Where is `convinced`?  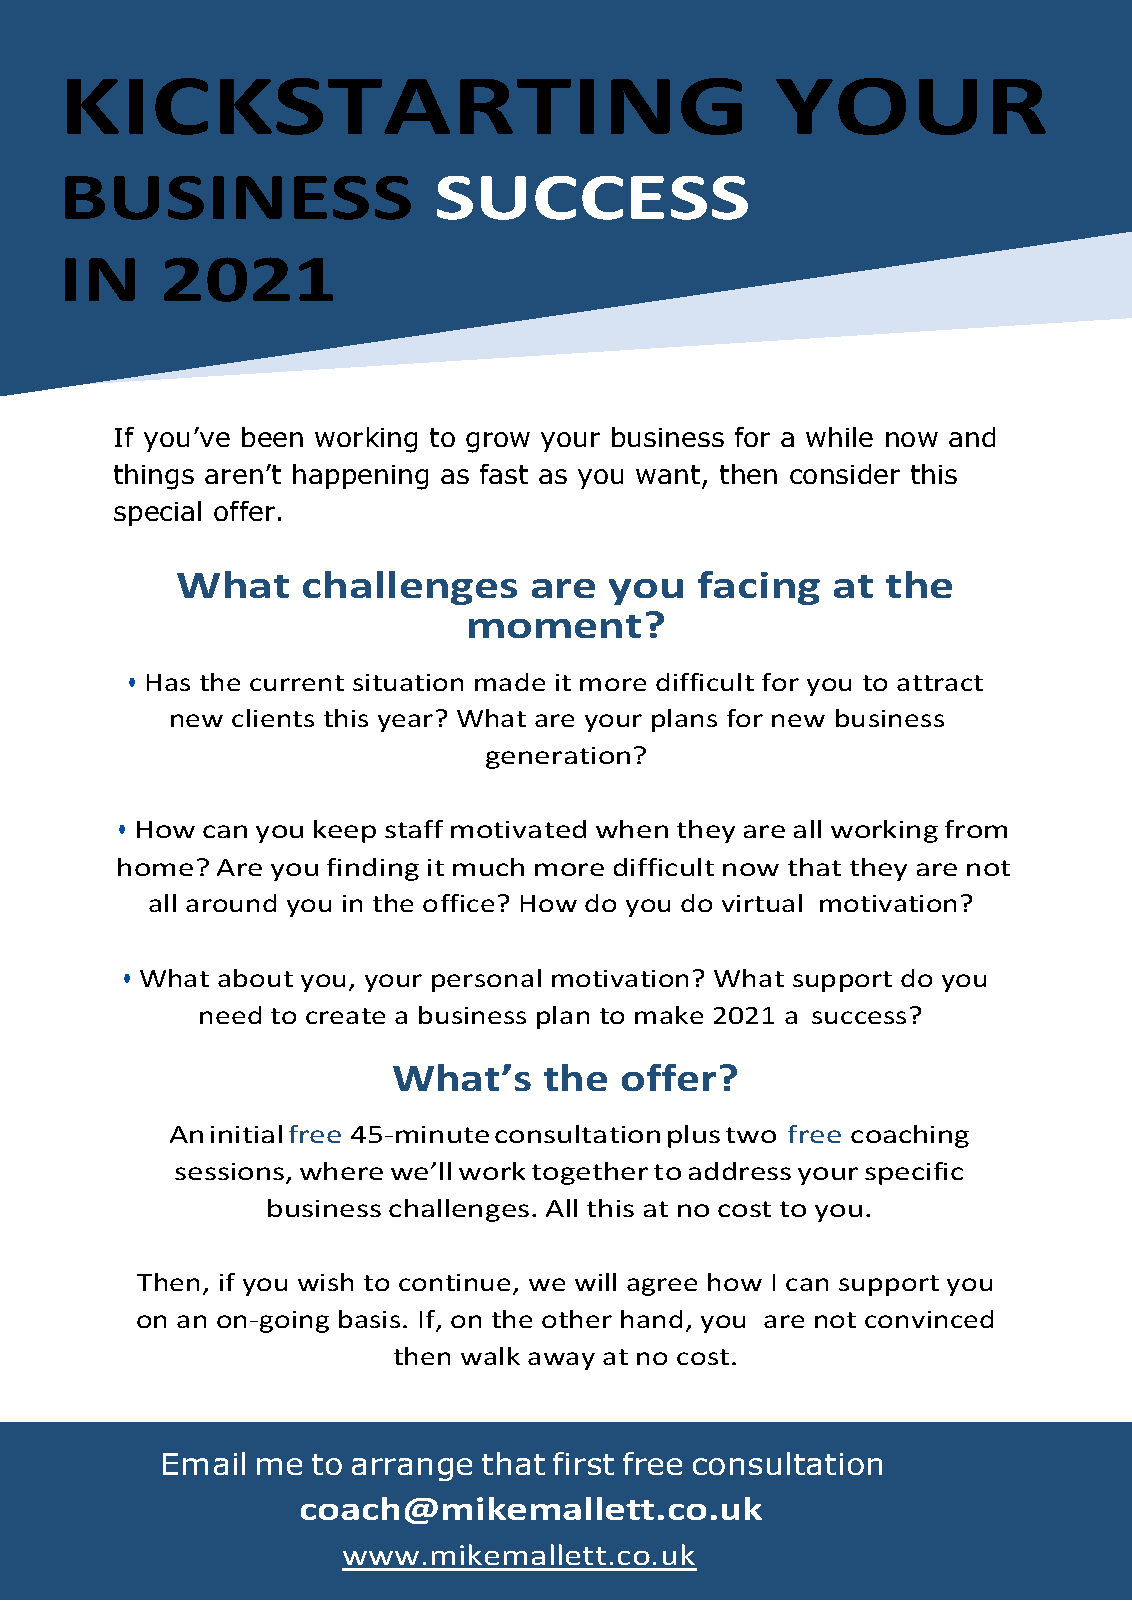 convinced is located at coordinates (929, 1319).
